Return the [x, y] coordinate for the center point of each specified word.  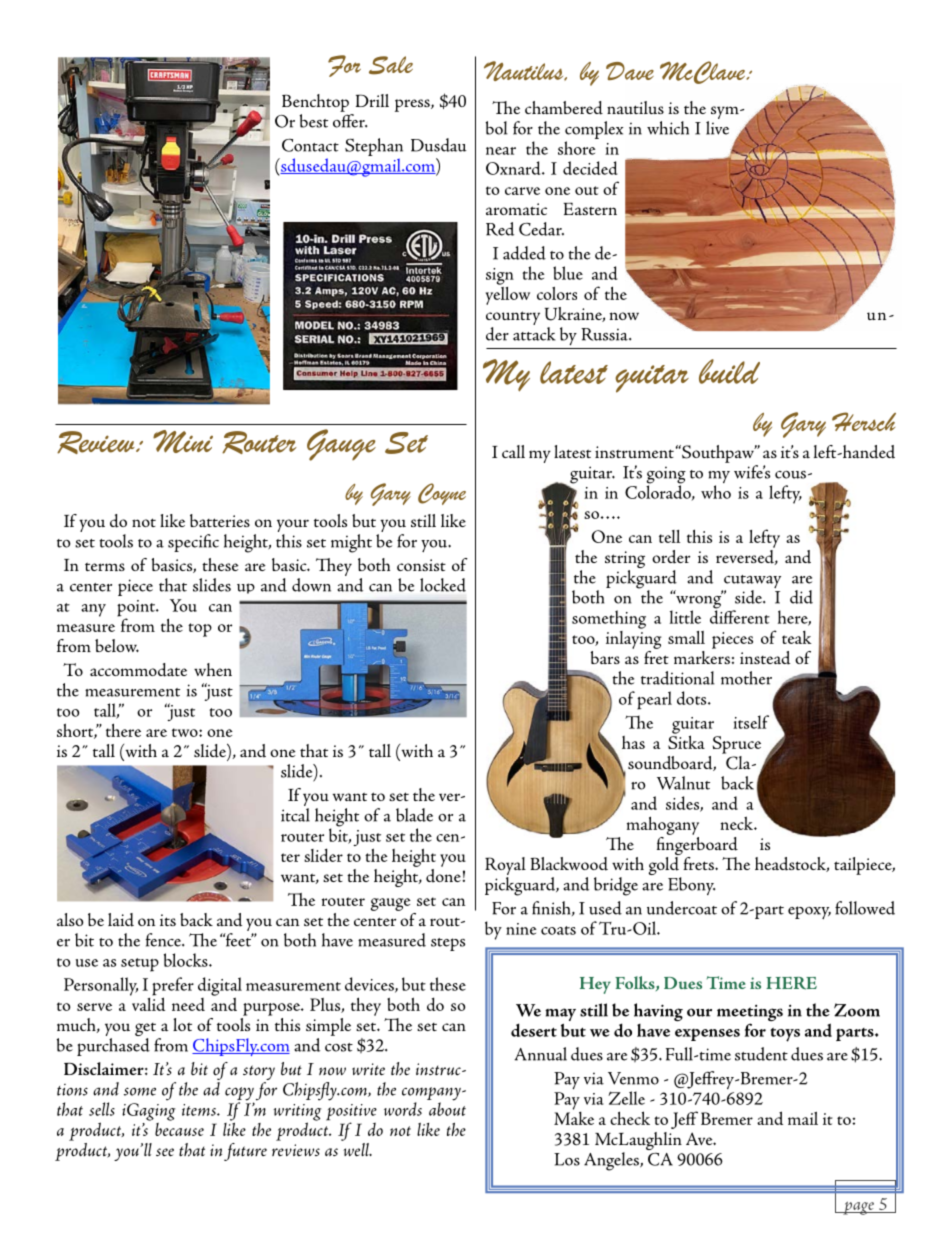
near [501, 151]
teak [797, 637]
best [313, 121]
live [717, 128]
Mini [183, 441]
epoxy [809, 912]
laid [121, 920]
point [137, 609]
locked [443, 585]
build [729, 371]
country [513, 318]
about [447, 1108]
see [165, 1152]
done [444, 874]
